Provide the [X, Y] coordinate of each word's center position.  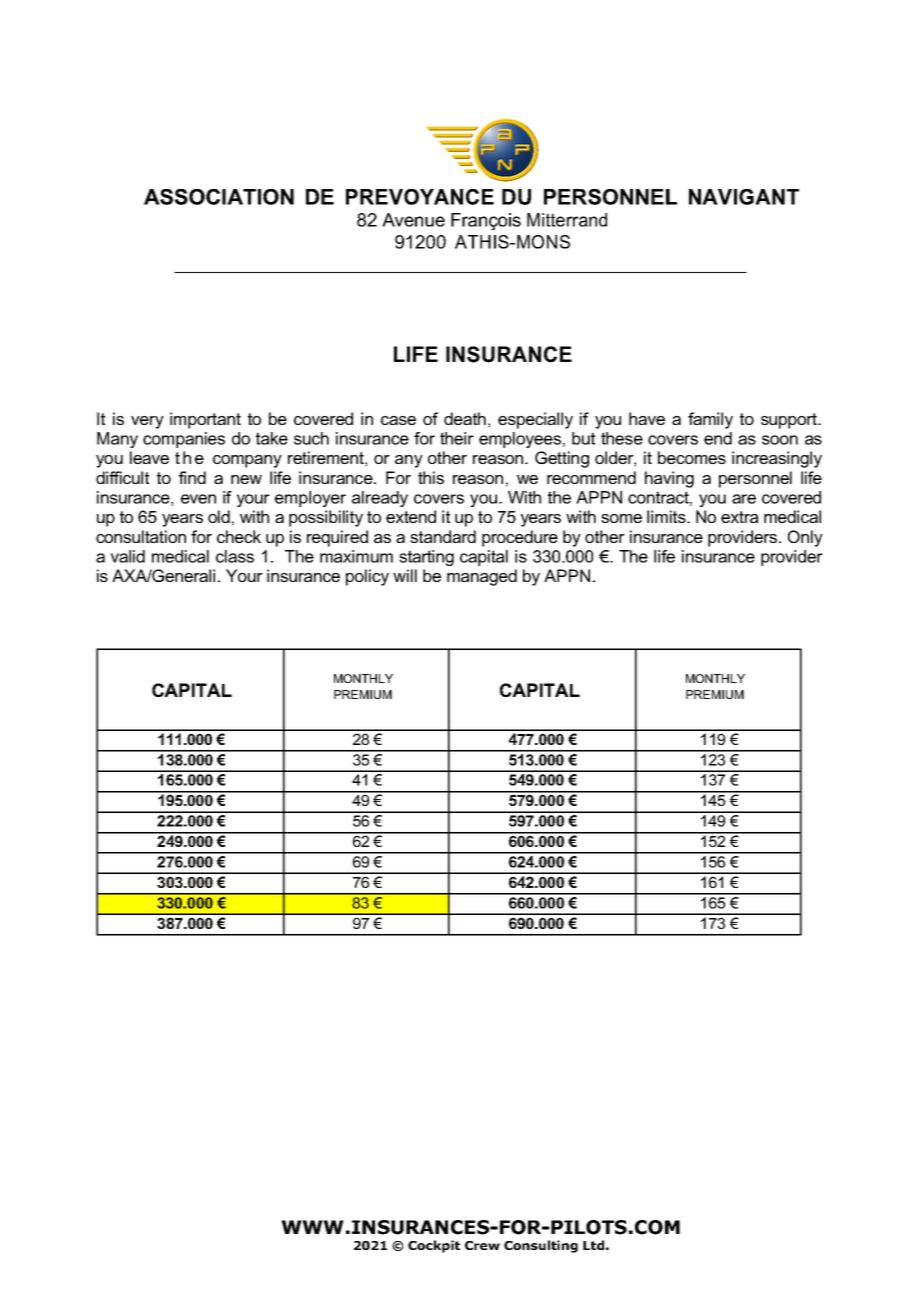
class [235, 556]
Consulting [541, 1246]
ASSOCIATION [219, 197]
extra [739, 517]
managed [482, 577]
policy [367, 577]
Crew [482, 1245]
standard [443, 536]
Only [805, 538]
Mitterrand [567, 220]
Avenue [413, 220]
